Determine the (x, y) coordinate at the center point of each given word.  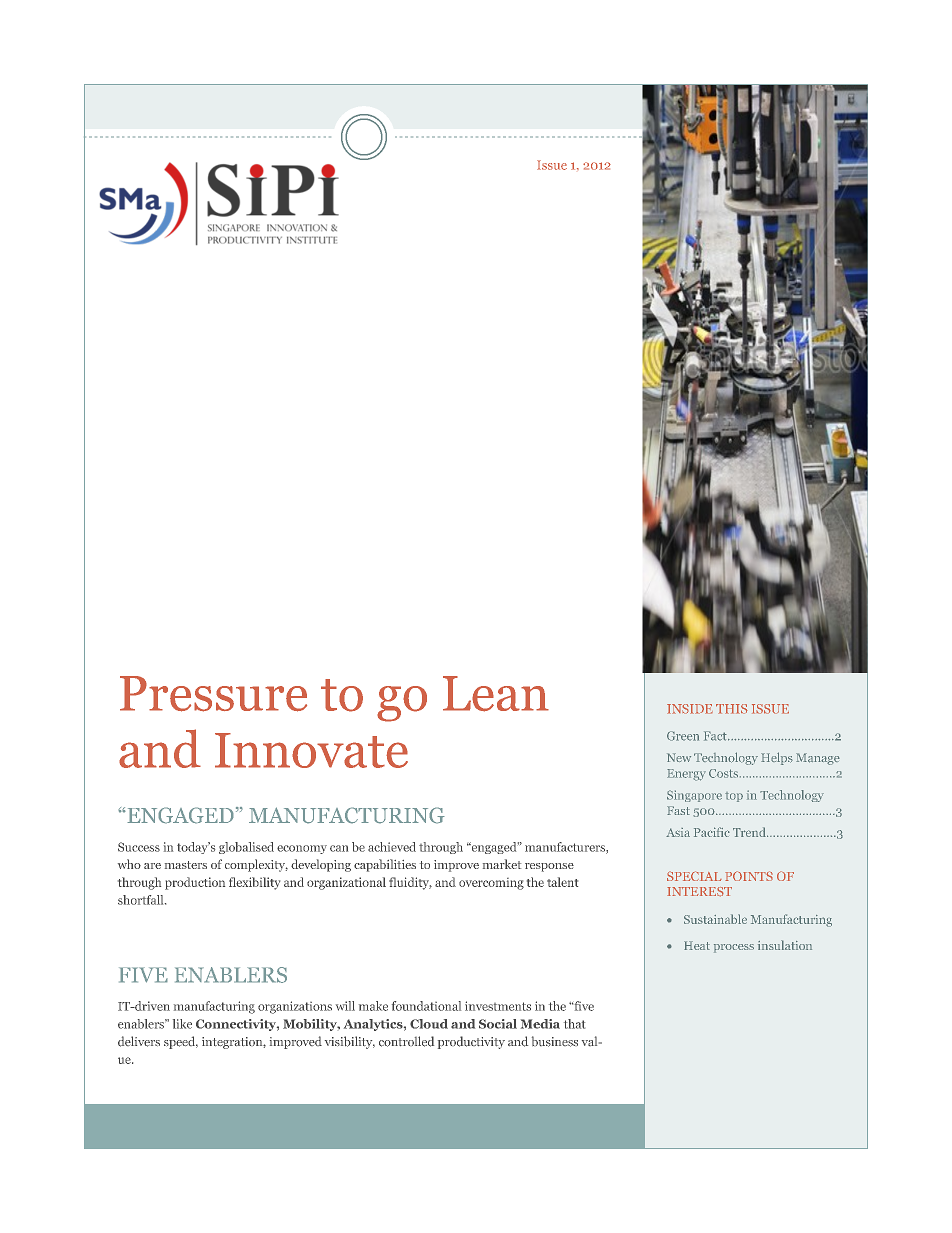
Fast (678, 810)
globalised (246, 848)
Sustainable (715, 919)
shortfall (142, 900)
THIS (732, 709)
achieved (392, 847)
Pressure (213, 694)
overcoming (491, 884)
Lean (496, 694)
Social (498, 1024)
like (182, 1024)
